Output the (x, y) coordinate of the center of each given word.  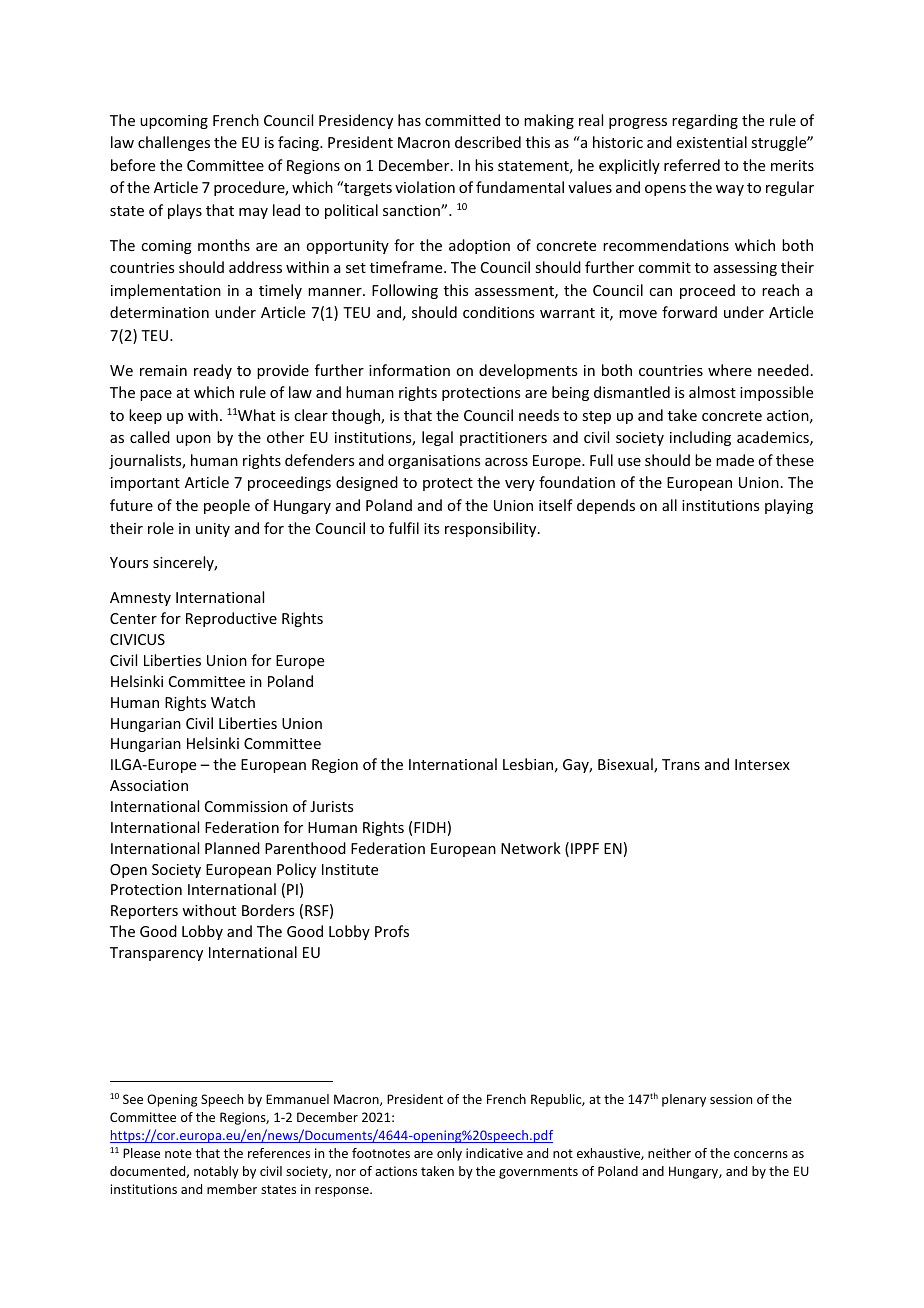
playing (789, 506)
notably (216, 1172)
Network (531, 848)
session (731, 1099)
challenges (174, 143)
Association (149, 785)
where (730, 370)
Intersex (762, 764)
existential (712, 142)
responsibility (492, 529)
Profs (392, 931)
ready (213, 371)
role (161, 528)
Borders (268, 910)
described (488, 142)
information (409, 370)
